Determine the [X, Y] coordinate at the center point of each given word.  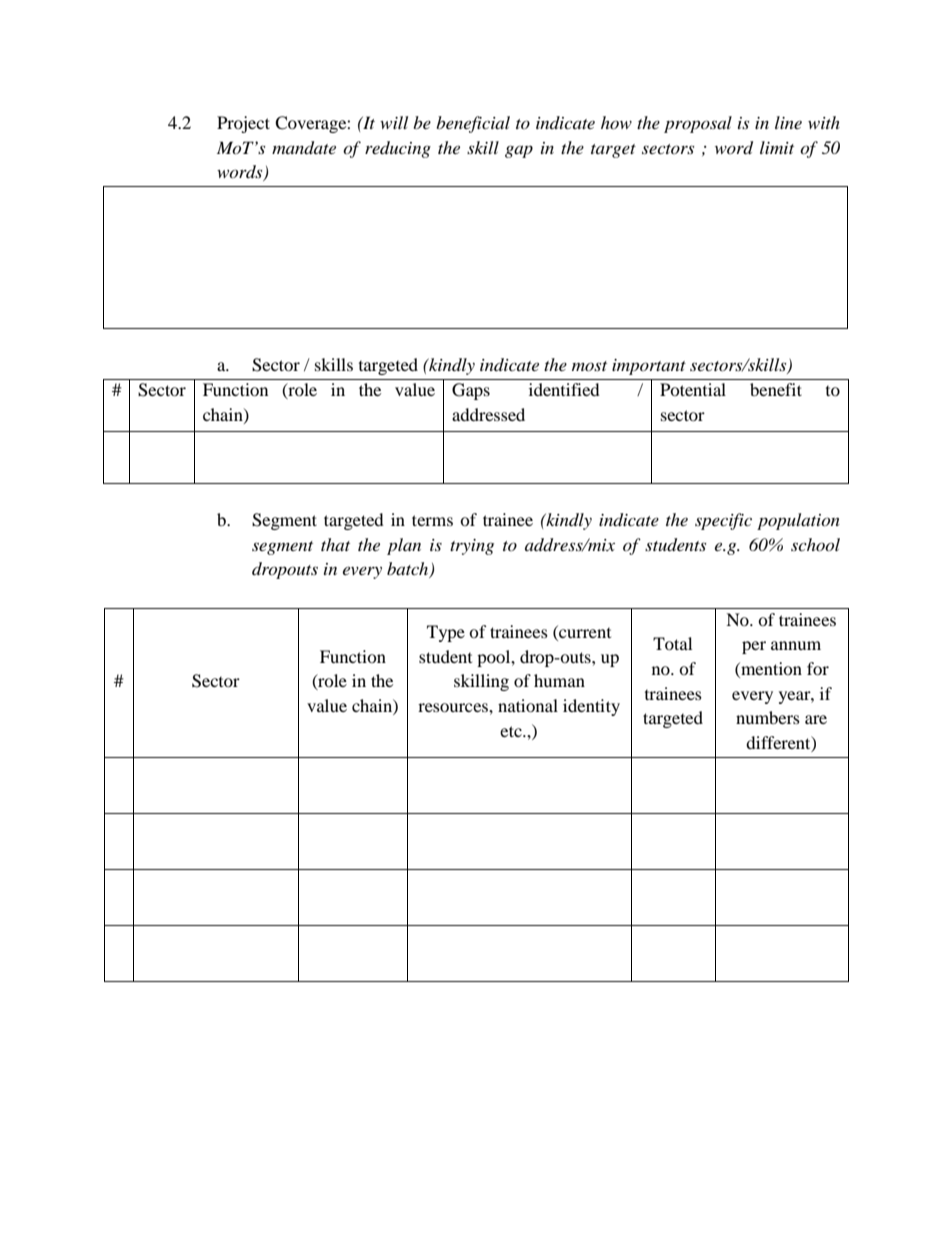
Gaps [471, 391]
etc [512, 731]
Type [446, 633]
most [589, 366]
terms [432, 520]
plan [404, 546]
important [649, 367]
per [754, 647]
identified [564, 389]
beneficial [473, 124]
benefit [776, 389]
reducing [398, 149]
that [335, 544]
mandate [304, 148]
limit [777, 147]
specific [723, 521]
